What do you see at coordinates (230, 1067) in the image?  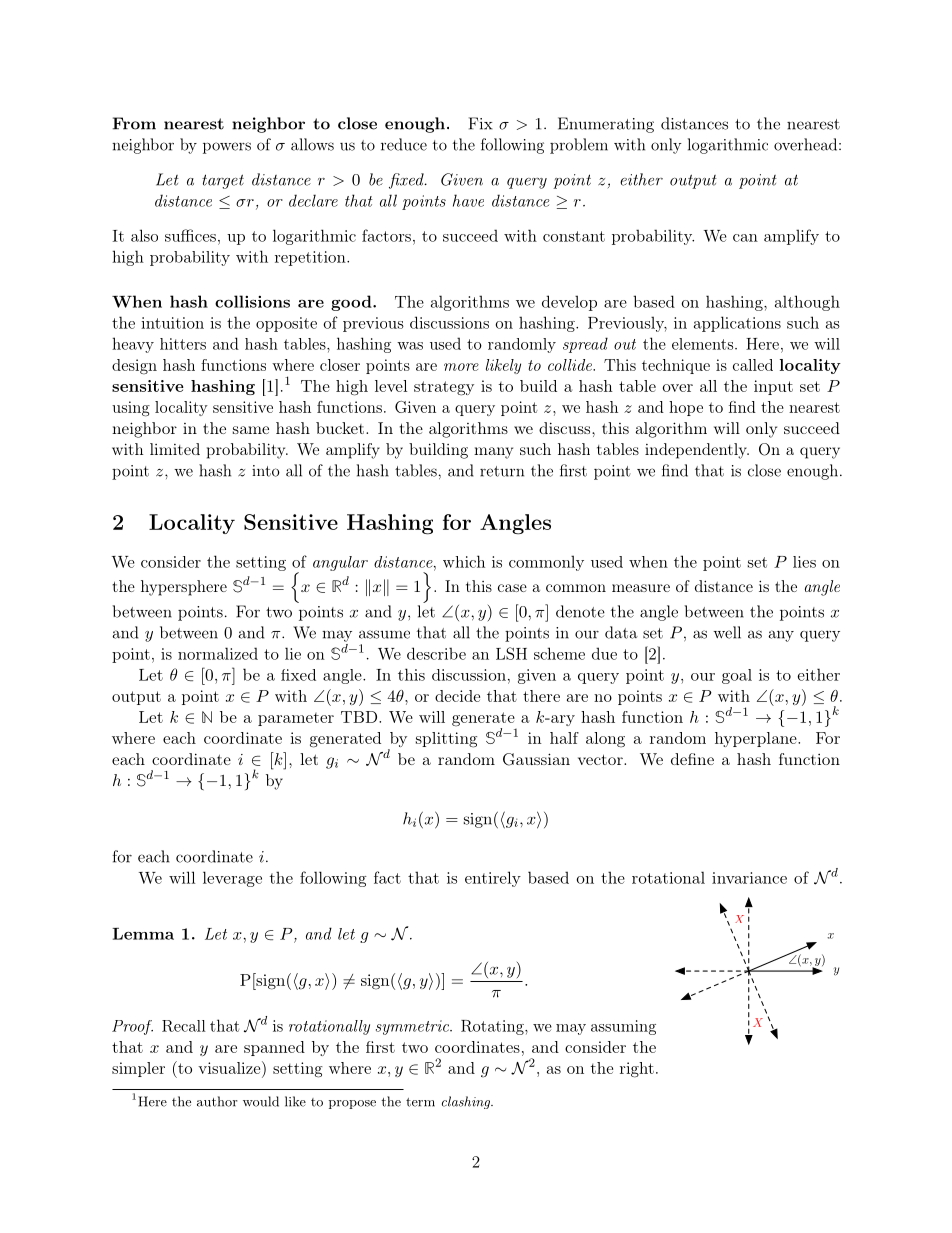 I see `visualize` at bounding box center [230, 1067].
